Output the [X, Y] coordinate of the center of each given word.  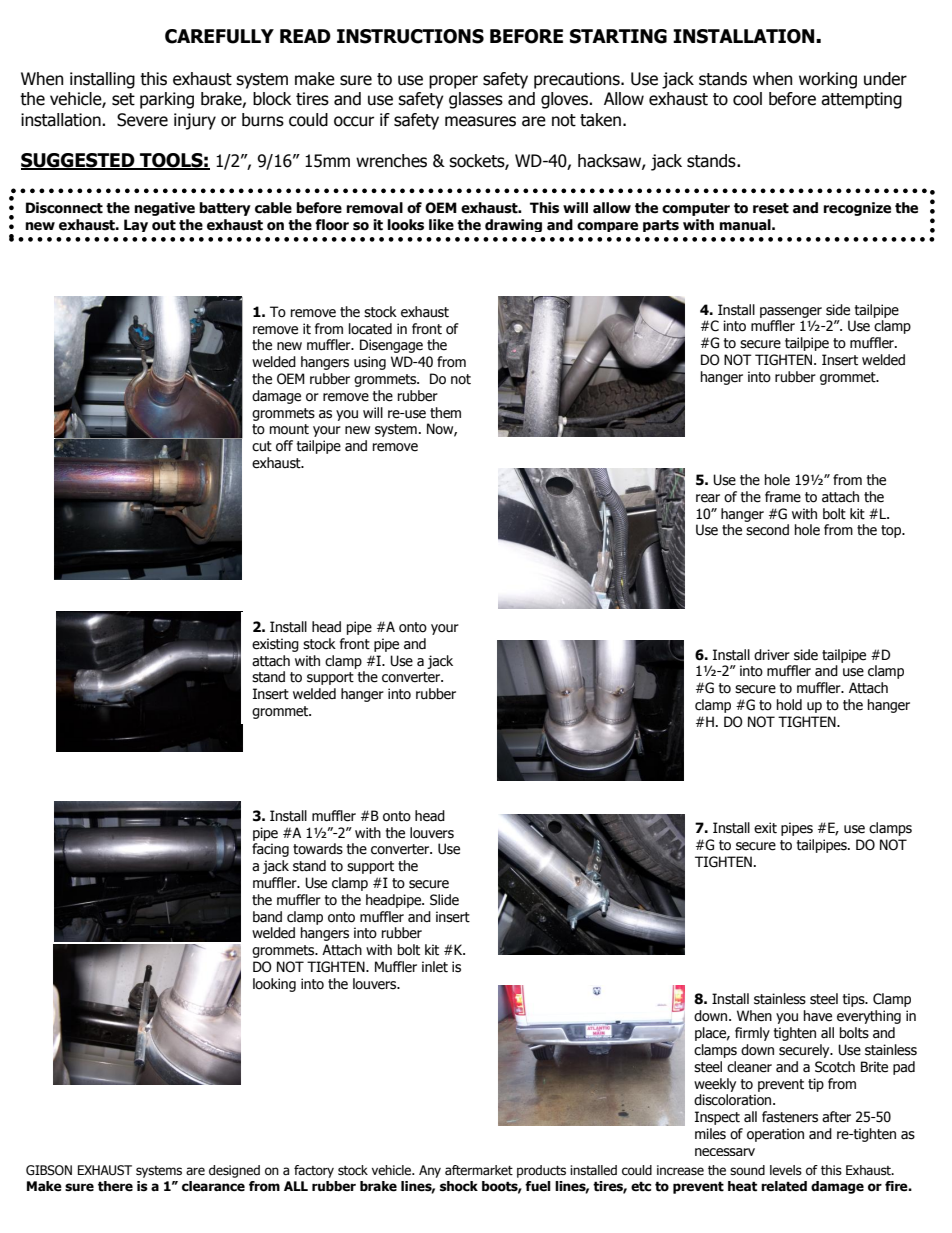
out [164, 225]
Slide [444, 900]
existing [275, 645]
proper [453, 82]
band [267, 917]
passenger [791, 312]
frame [783, 497]
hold [789, 705]
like [441, 225]
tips [855, 1000]
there [115, 1186]
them [445, 413]
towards [318, 849]
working [828, 80]
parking [167, 100]
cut [262, 446]
